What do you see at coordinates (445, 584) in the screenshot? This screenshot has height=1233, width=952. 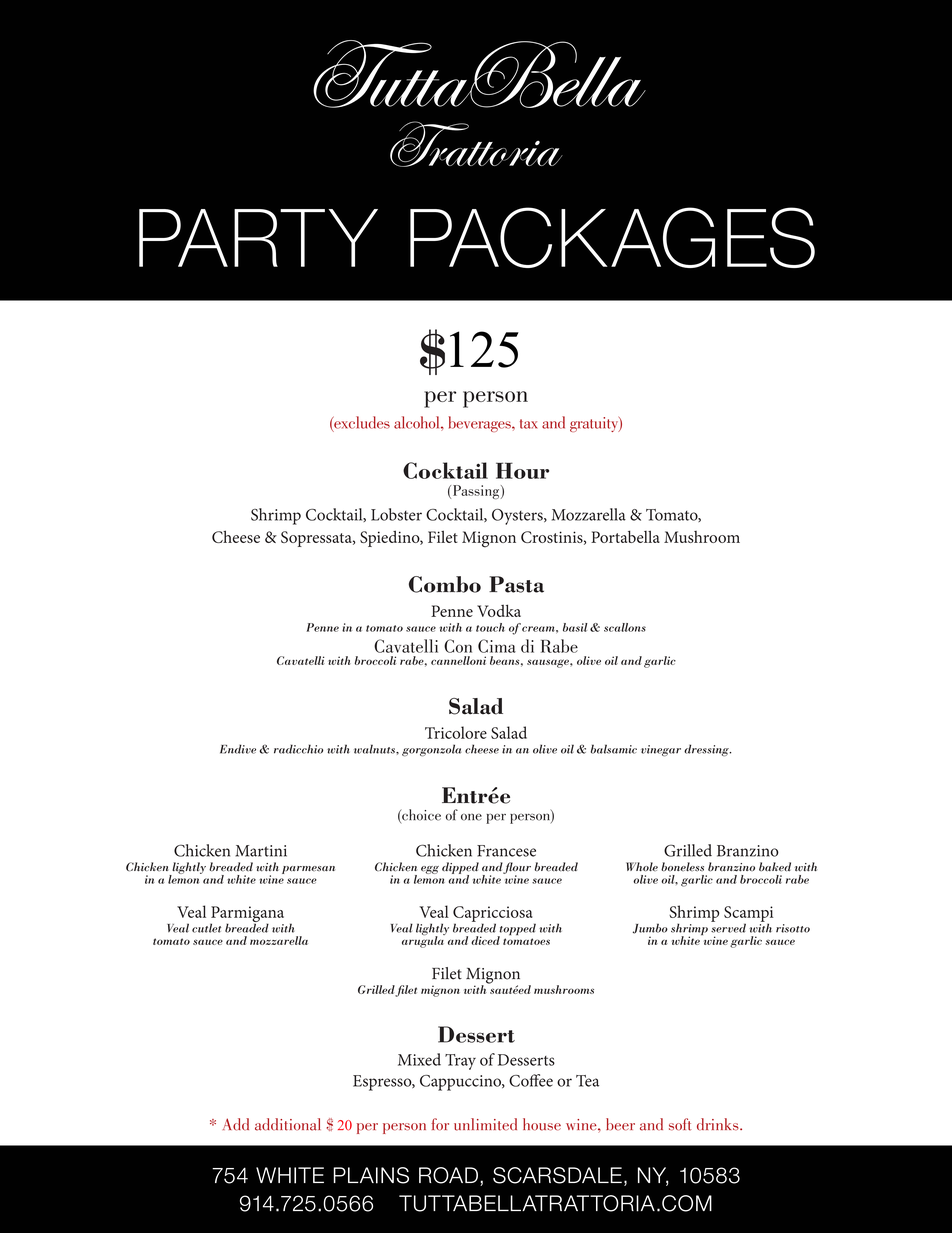 I see `Combo` at bounding box center [445, 584].
